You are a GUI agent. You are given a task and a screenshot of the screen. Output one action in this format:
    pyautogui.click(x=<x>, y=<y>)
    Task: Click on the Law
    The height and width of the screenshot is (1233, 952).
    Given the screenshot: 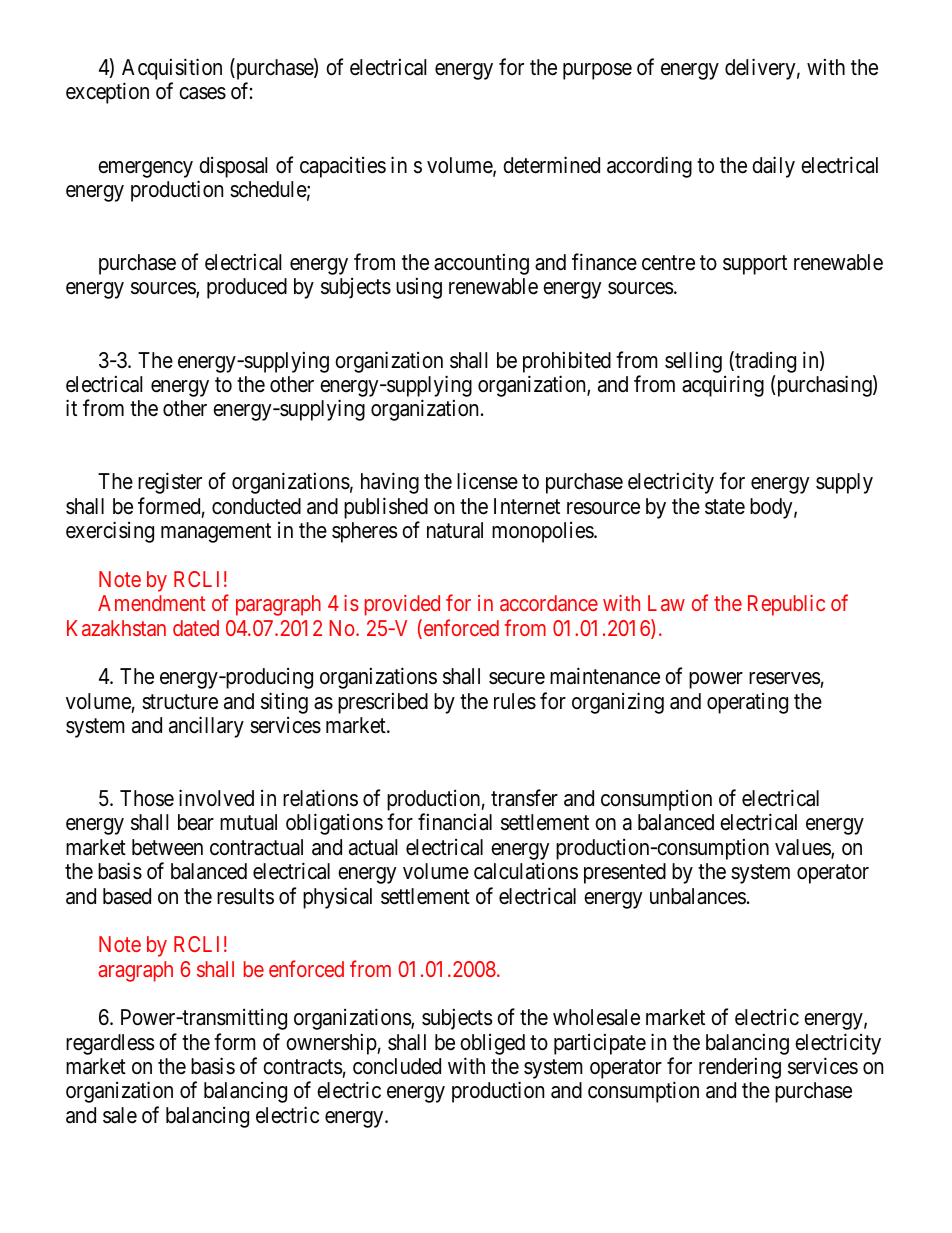 What is the action you would take?
    pyautogui.click(x=666, y=603)
